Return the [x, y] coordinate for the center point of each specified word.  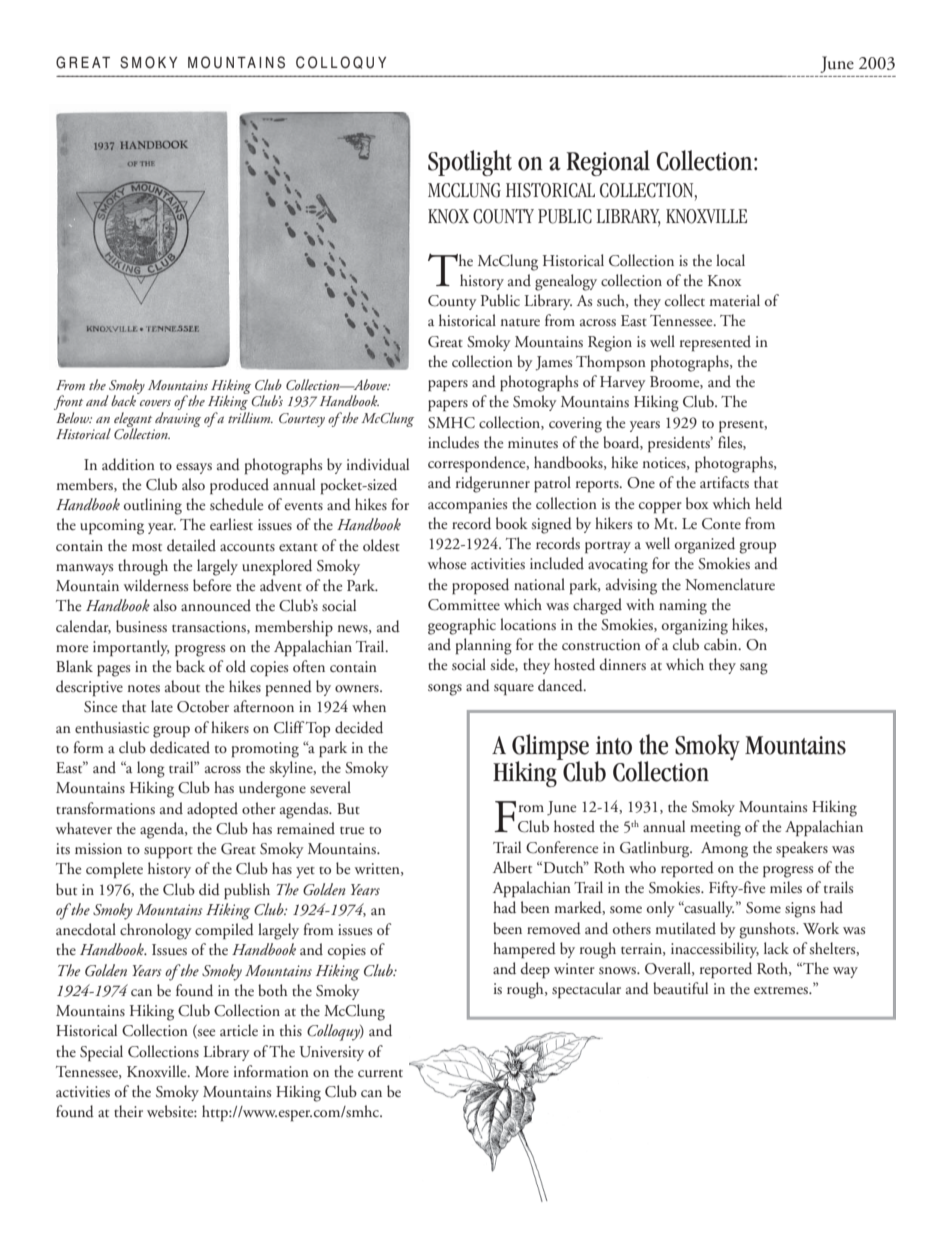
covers [155, 403]
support [168, 853]
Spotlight [470, 163]
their [128, 1111]
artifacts [724, 482]
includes [453, 442]
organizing [695, 627]
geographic [462, 626]
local [730, 260]
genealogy [566, 282]
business [141, 626]
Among [724, 850]
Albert [512, 867]
